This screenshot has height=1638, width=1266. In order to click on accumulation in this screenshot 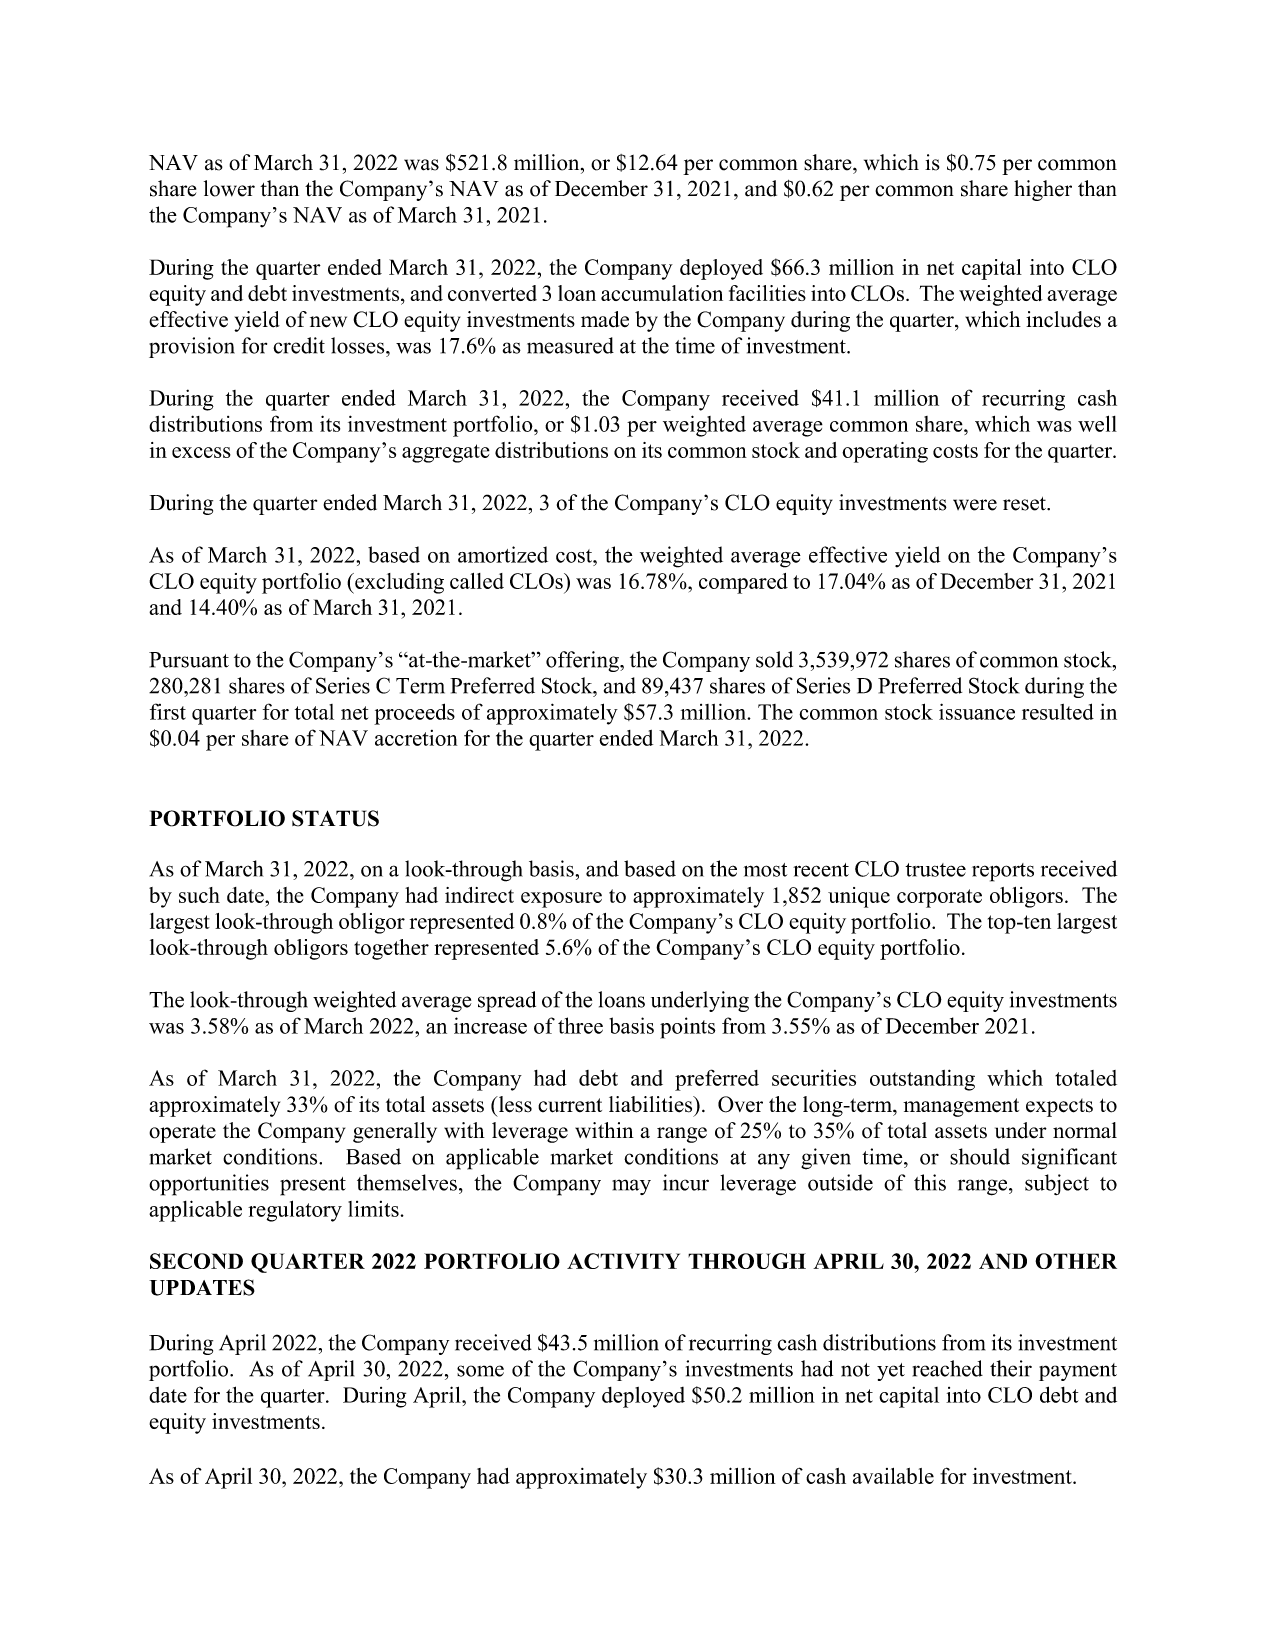, I will do `click(662, 293)`.
